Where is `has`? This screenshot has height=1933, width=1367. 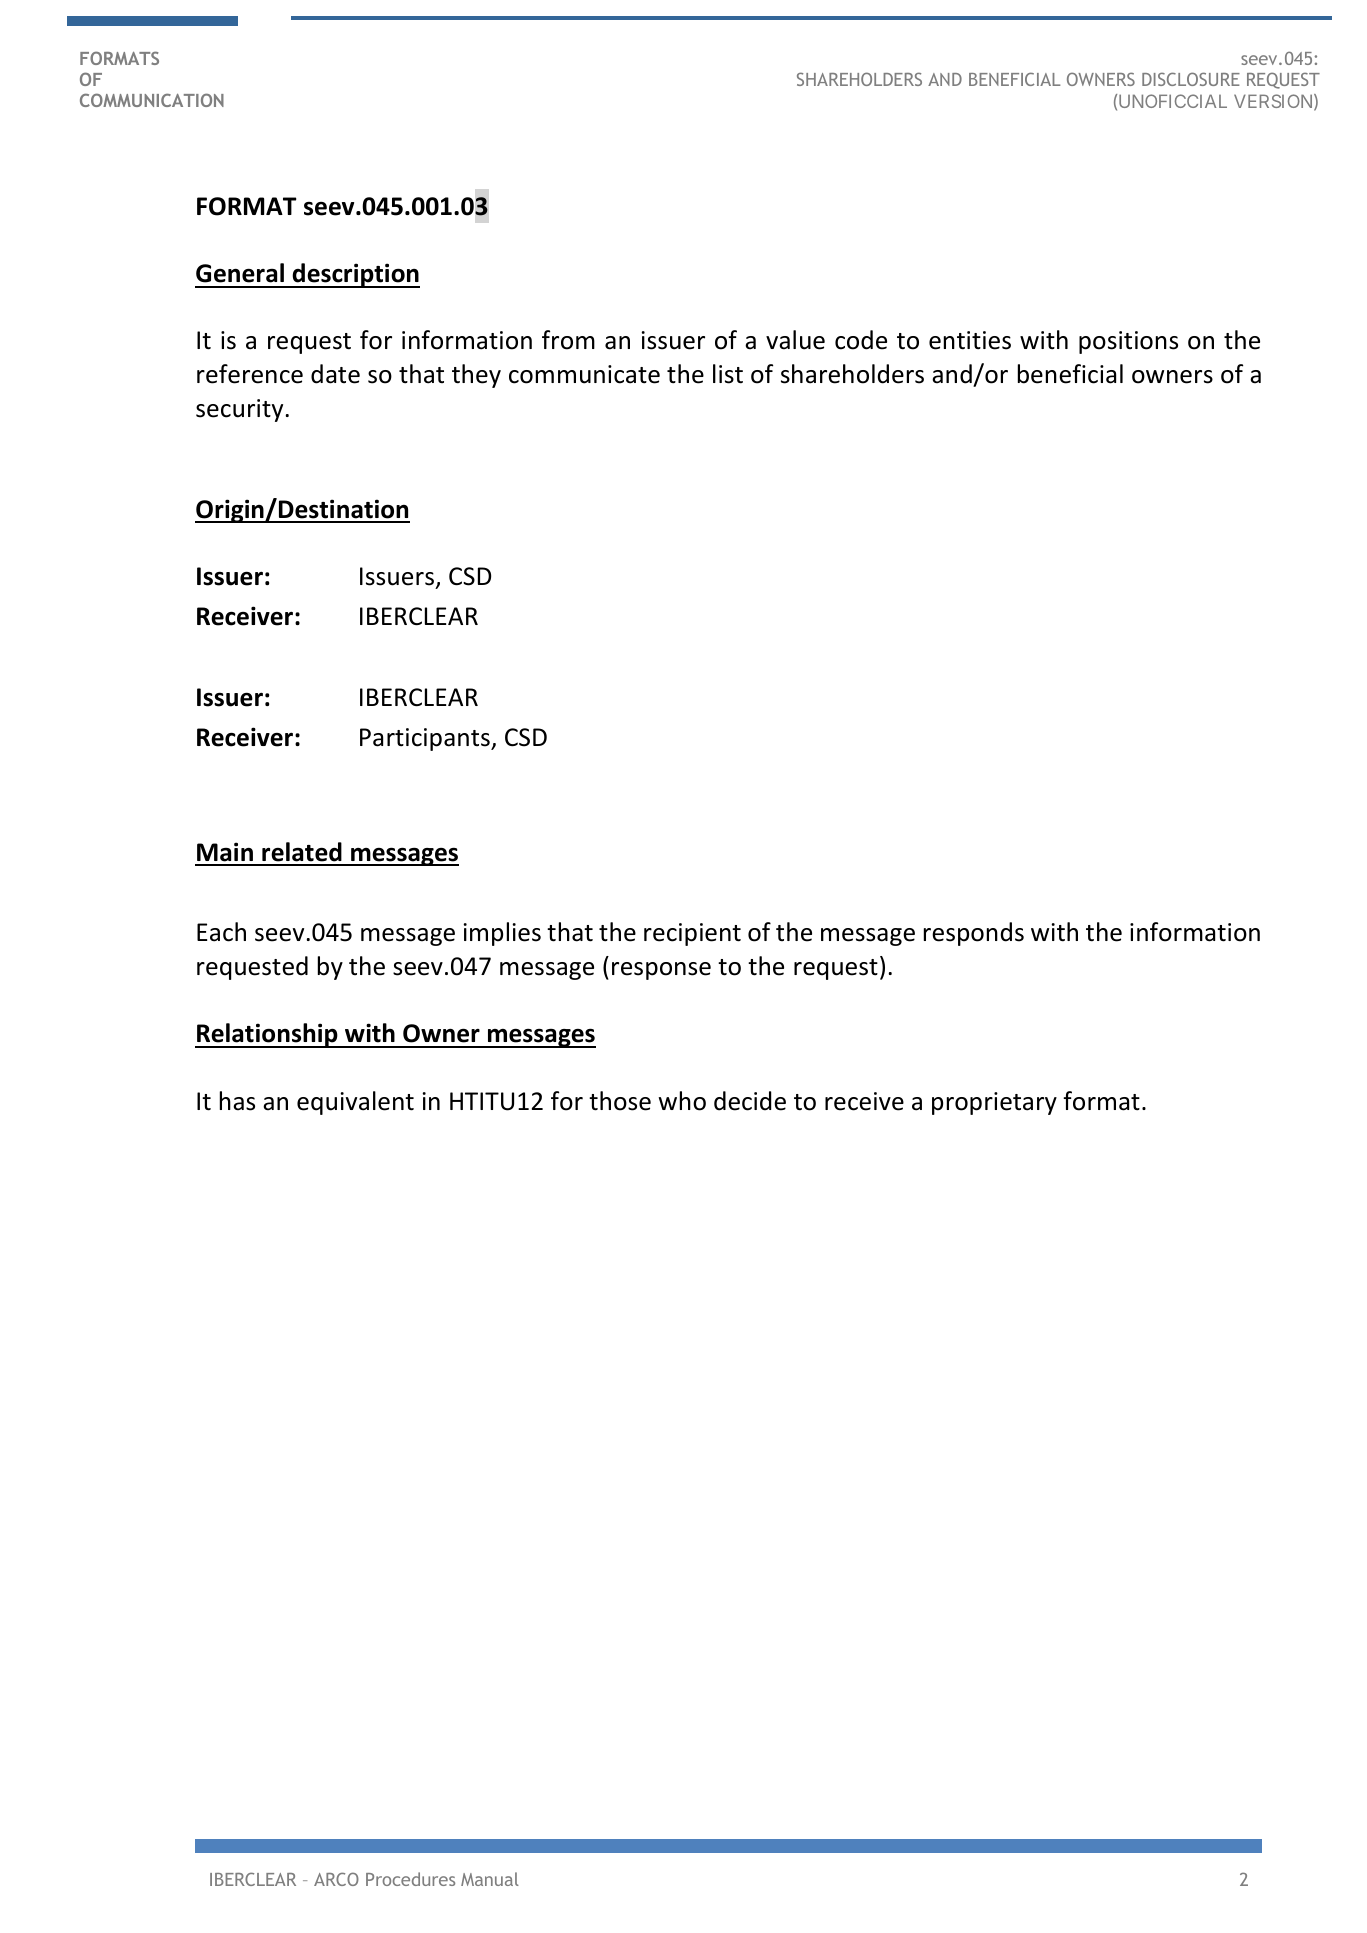
has is located at coordinates (237, 1101).
